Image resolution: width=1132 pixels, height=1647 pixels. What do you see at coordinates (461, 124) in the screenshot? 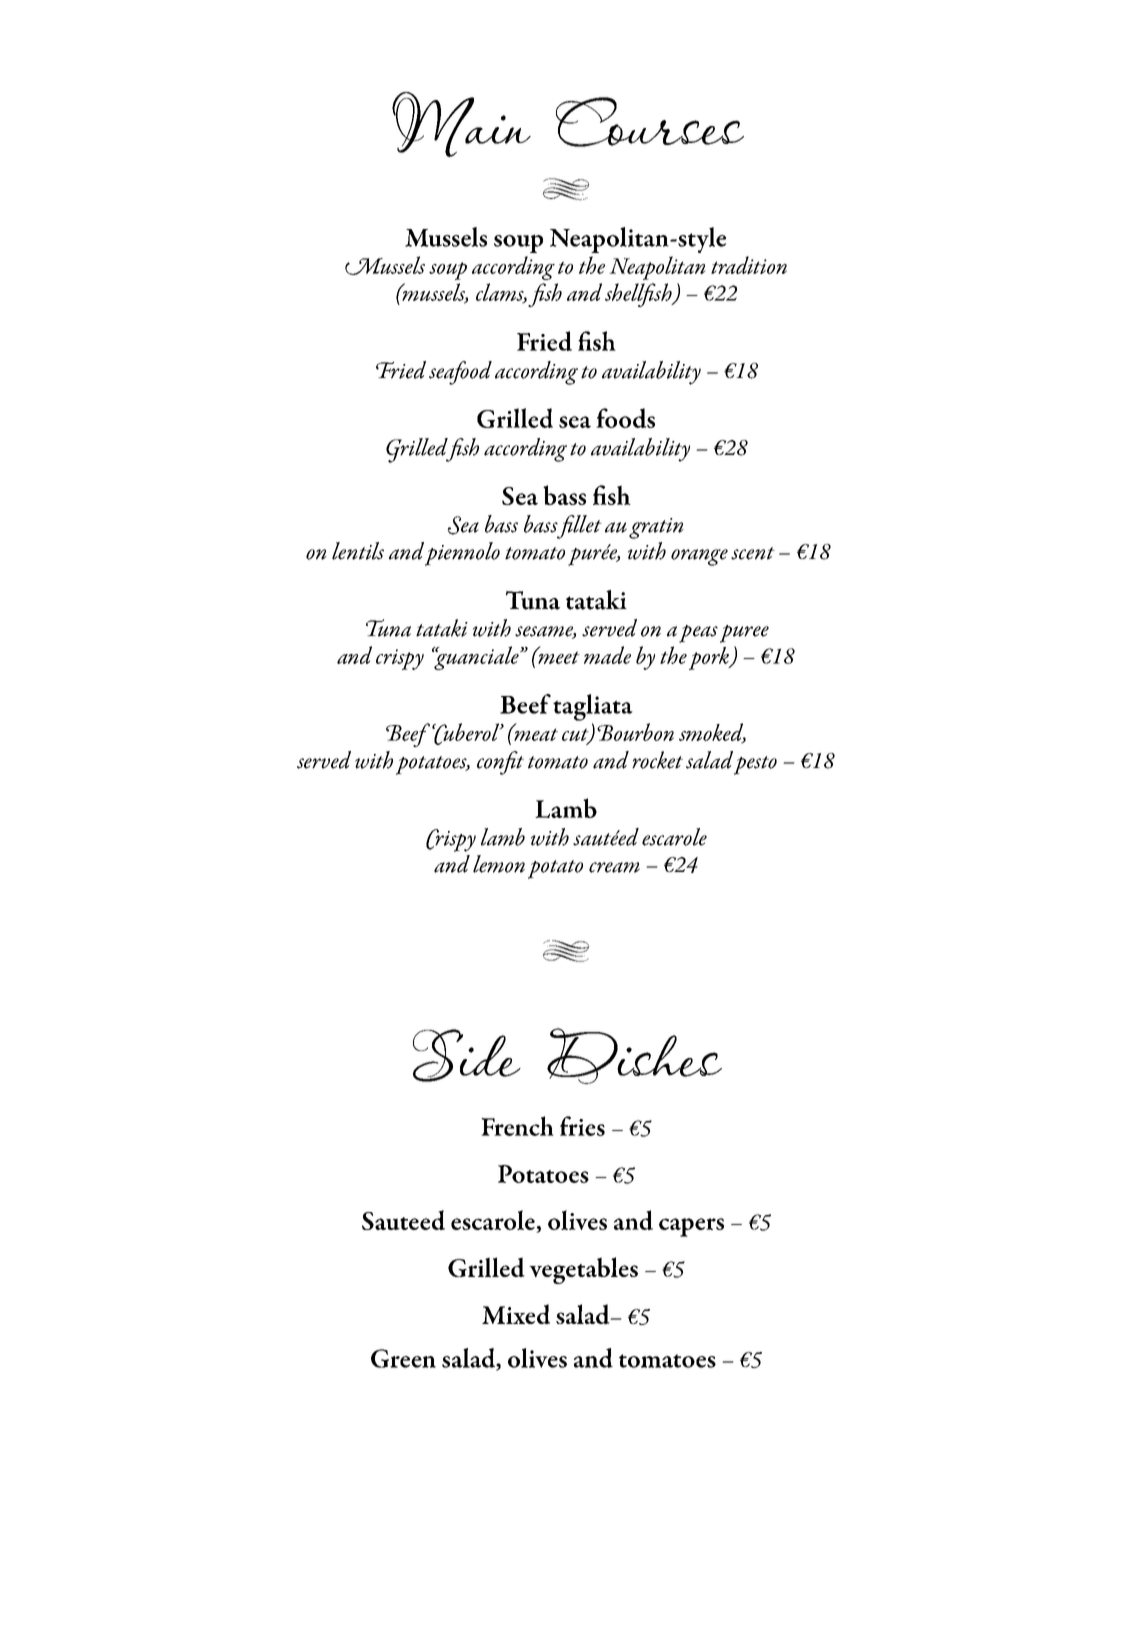
I see `Main` at bounding box center [461, 124].
